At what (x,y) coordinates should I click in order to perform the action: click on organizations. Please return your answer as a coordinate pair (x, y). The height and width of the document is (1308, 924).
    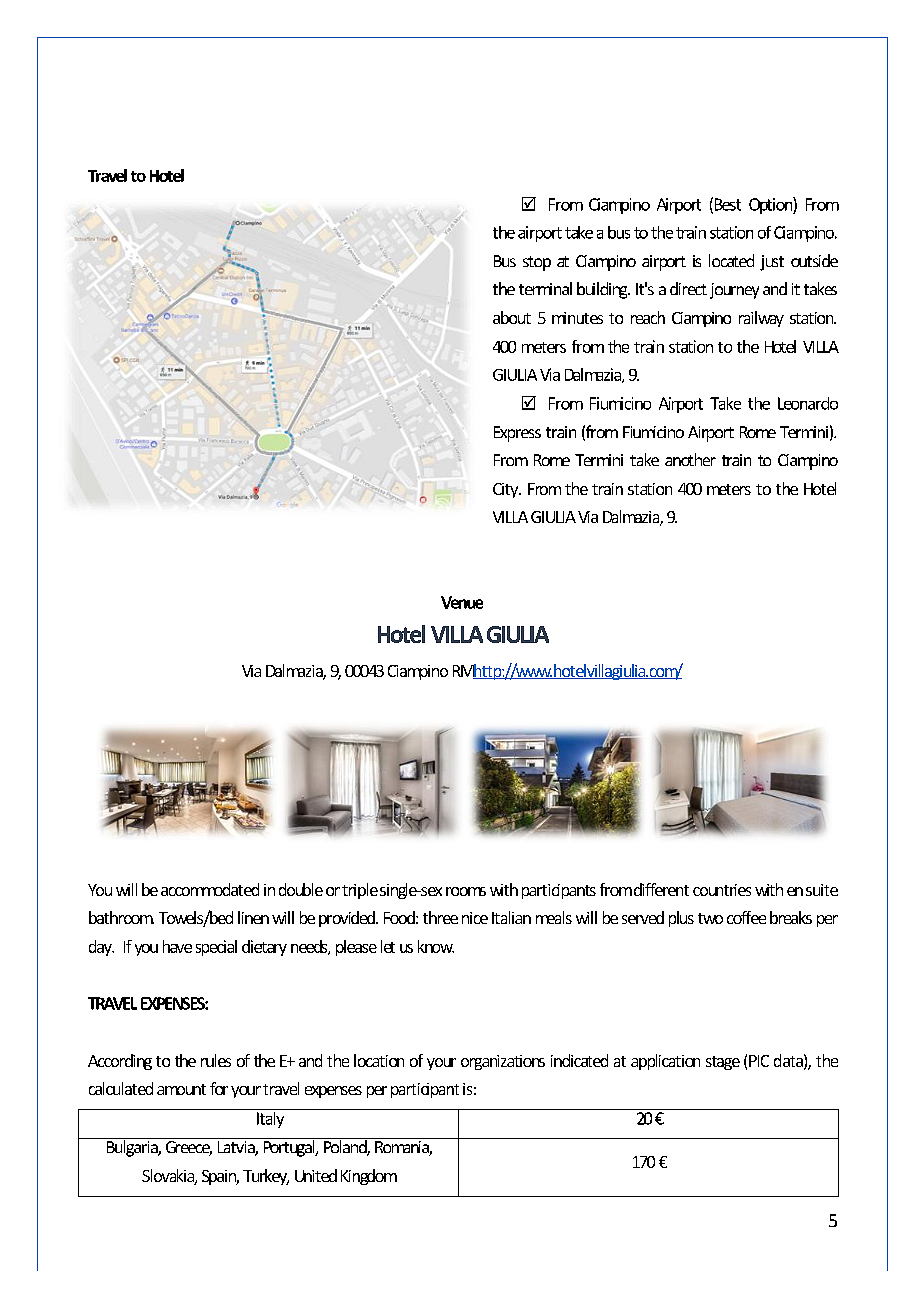
    Looking at the image, I should click on (503, 1062).
